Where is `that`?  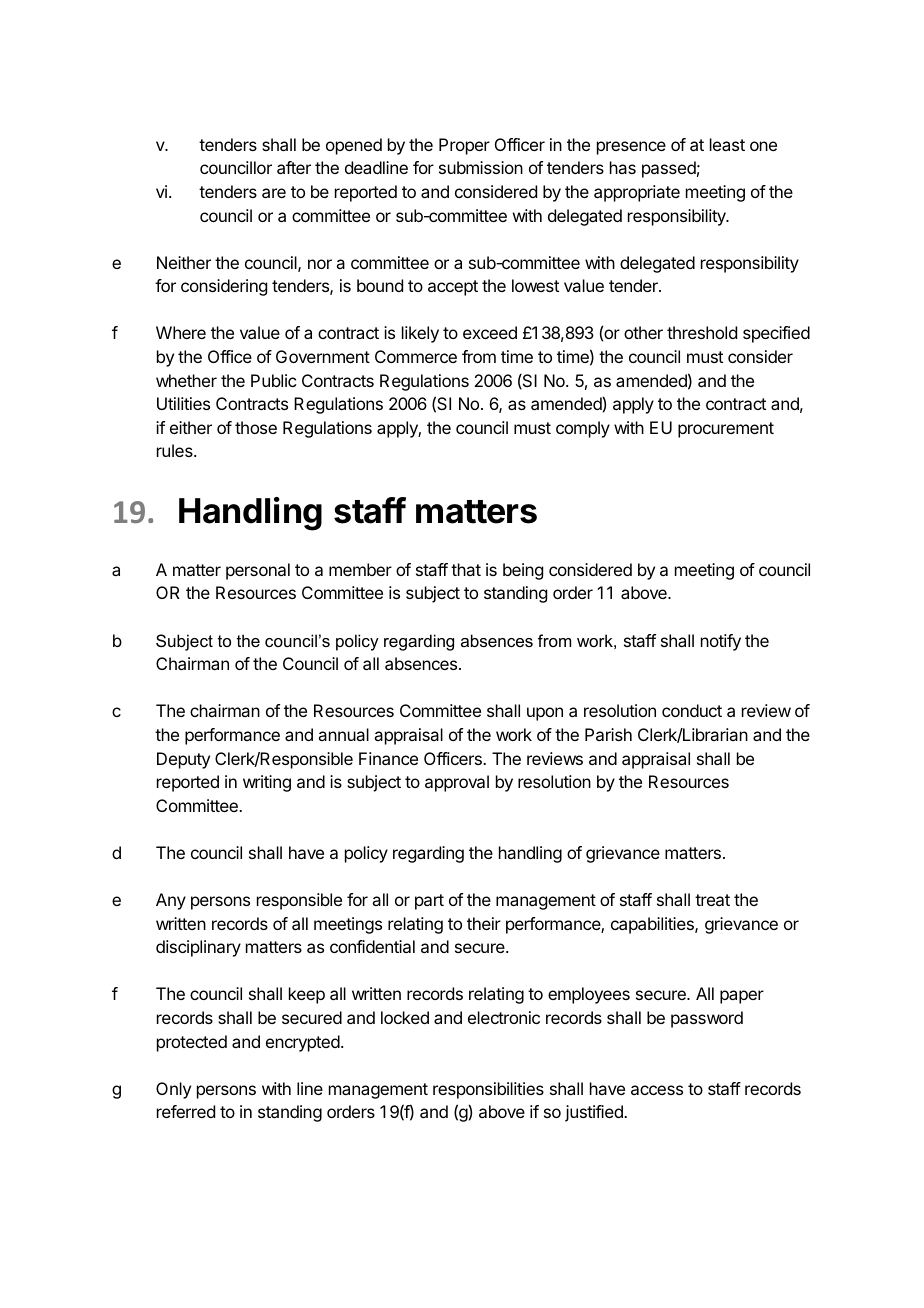 that is located at coordinates (466, 569).
